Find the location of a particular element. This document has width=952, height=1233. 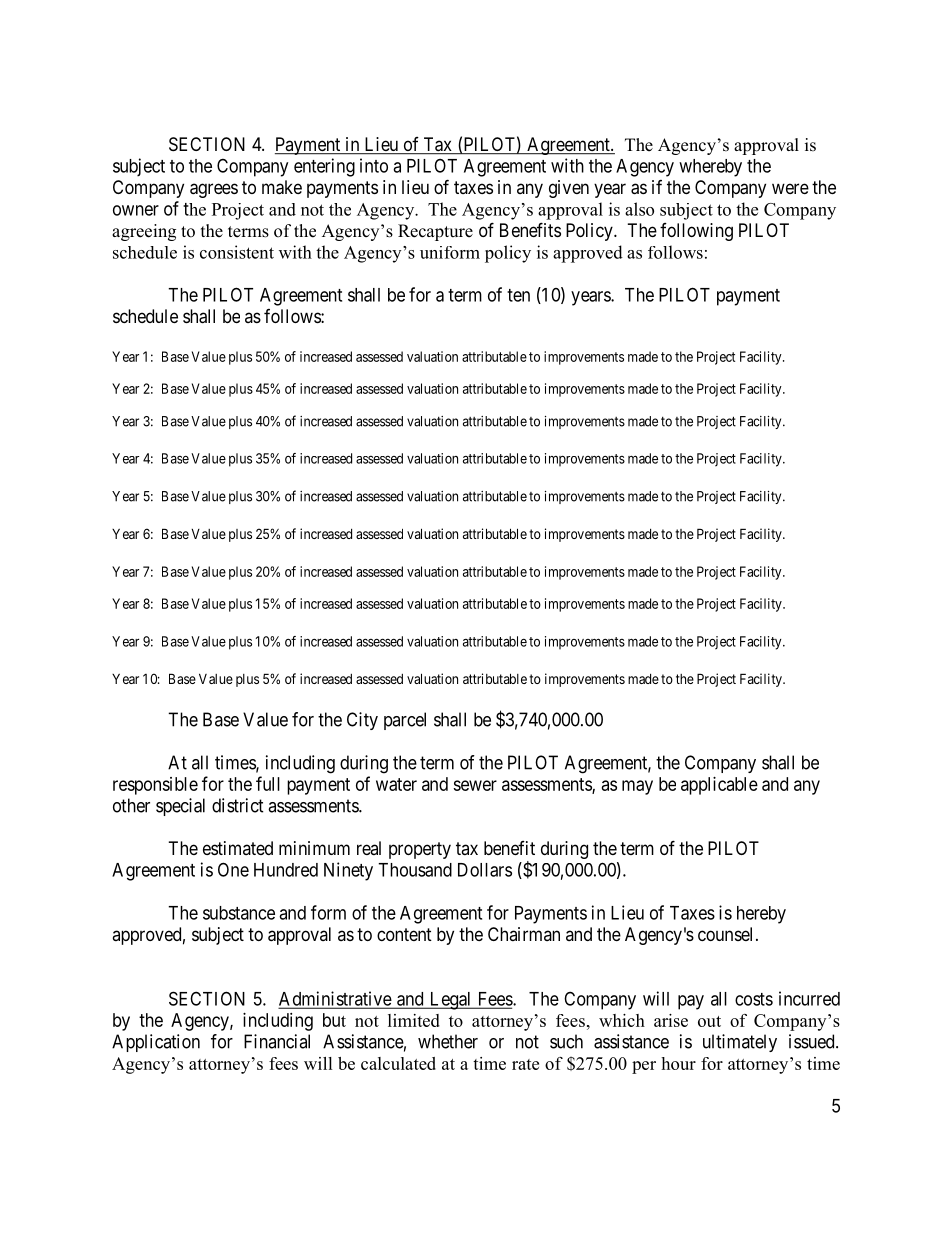

Application is located at coordinates (156, 1043).
